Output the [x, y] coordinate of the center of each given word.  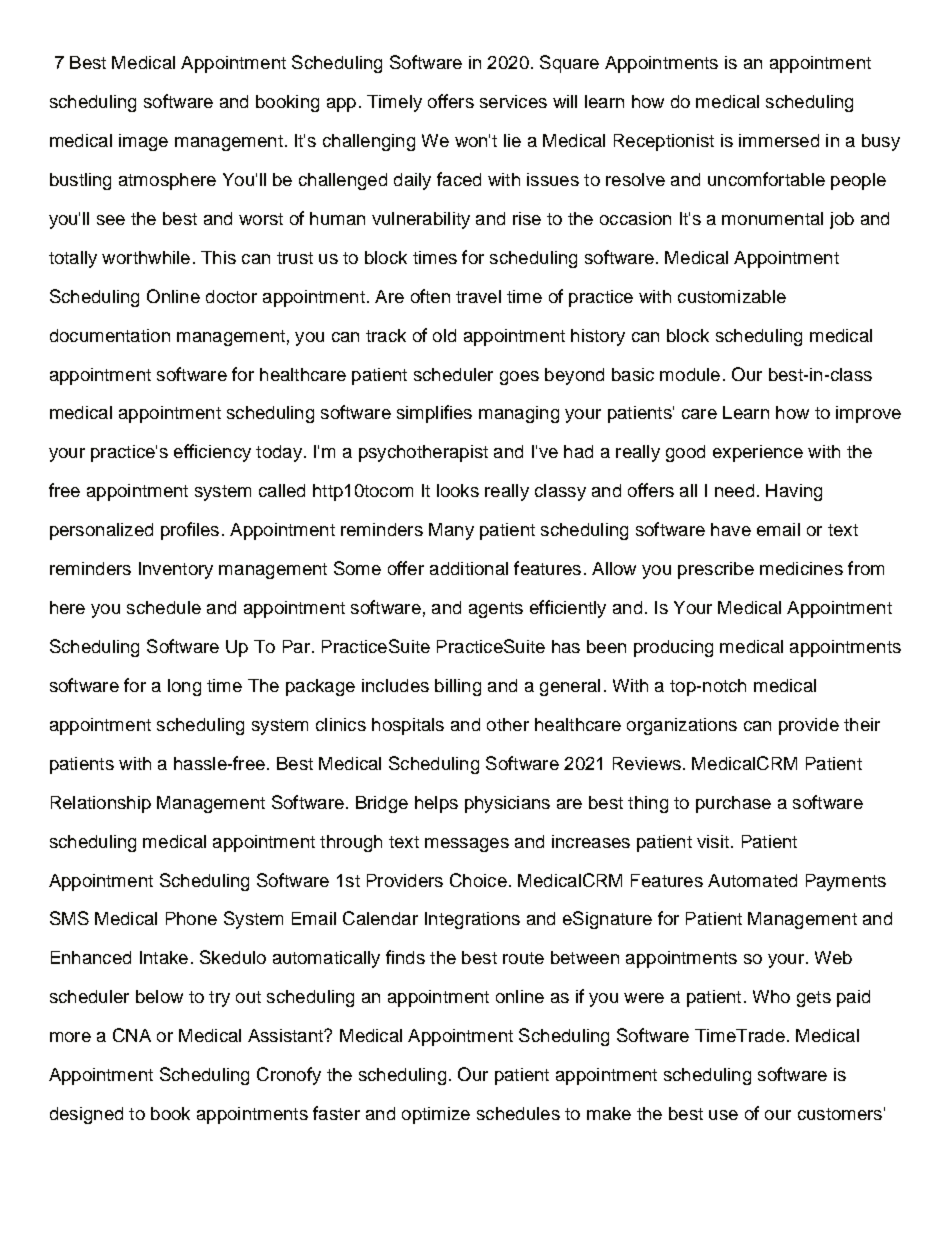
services [513, 101]
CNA [132, 1035]
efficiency [212, 453]
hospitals [408, 726]
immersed [779, 140]
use [723, 1115]
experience [758, 453]
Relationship [101, 804]
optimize [436, 1115]
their [862, 724]
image [143, 142]
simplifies [434, 414]
